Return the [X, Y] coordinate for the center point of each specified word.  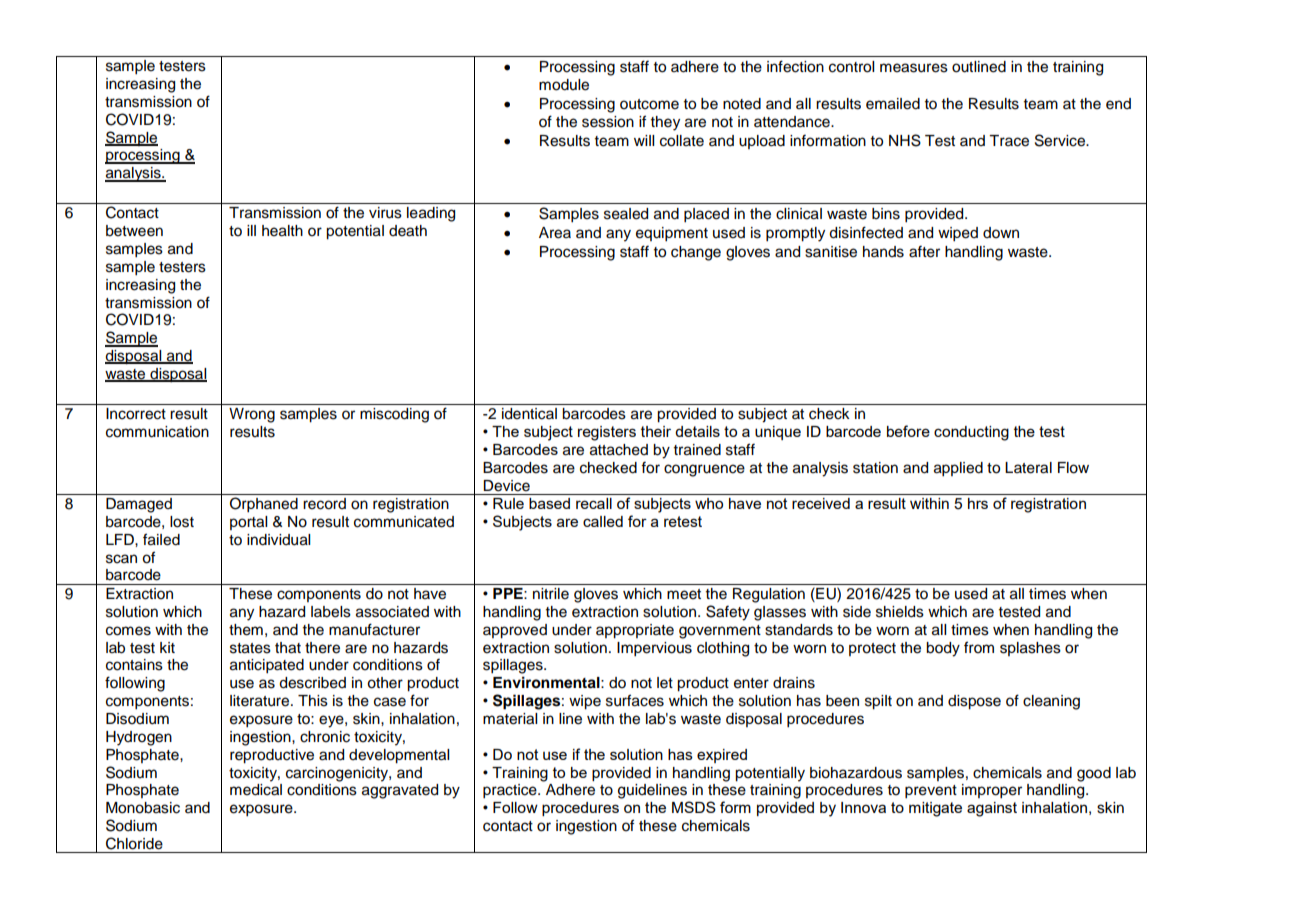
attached [619, 450]
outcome [649, 104]
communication [157, 432]
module [564, 85]
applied [958, 469]
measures [914, 68]
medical [256, 790]
